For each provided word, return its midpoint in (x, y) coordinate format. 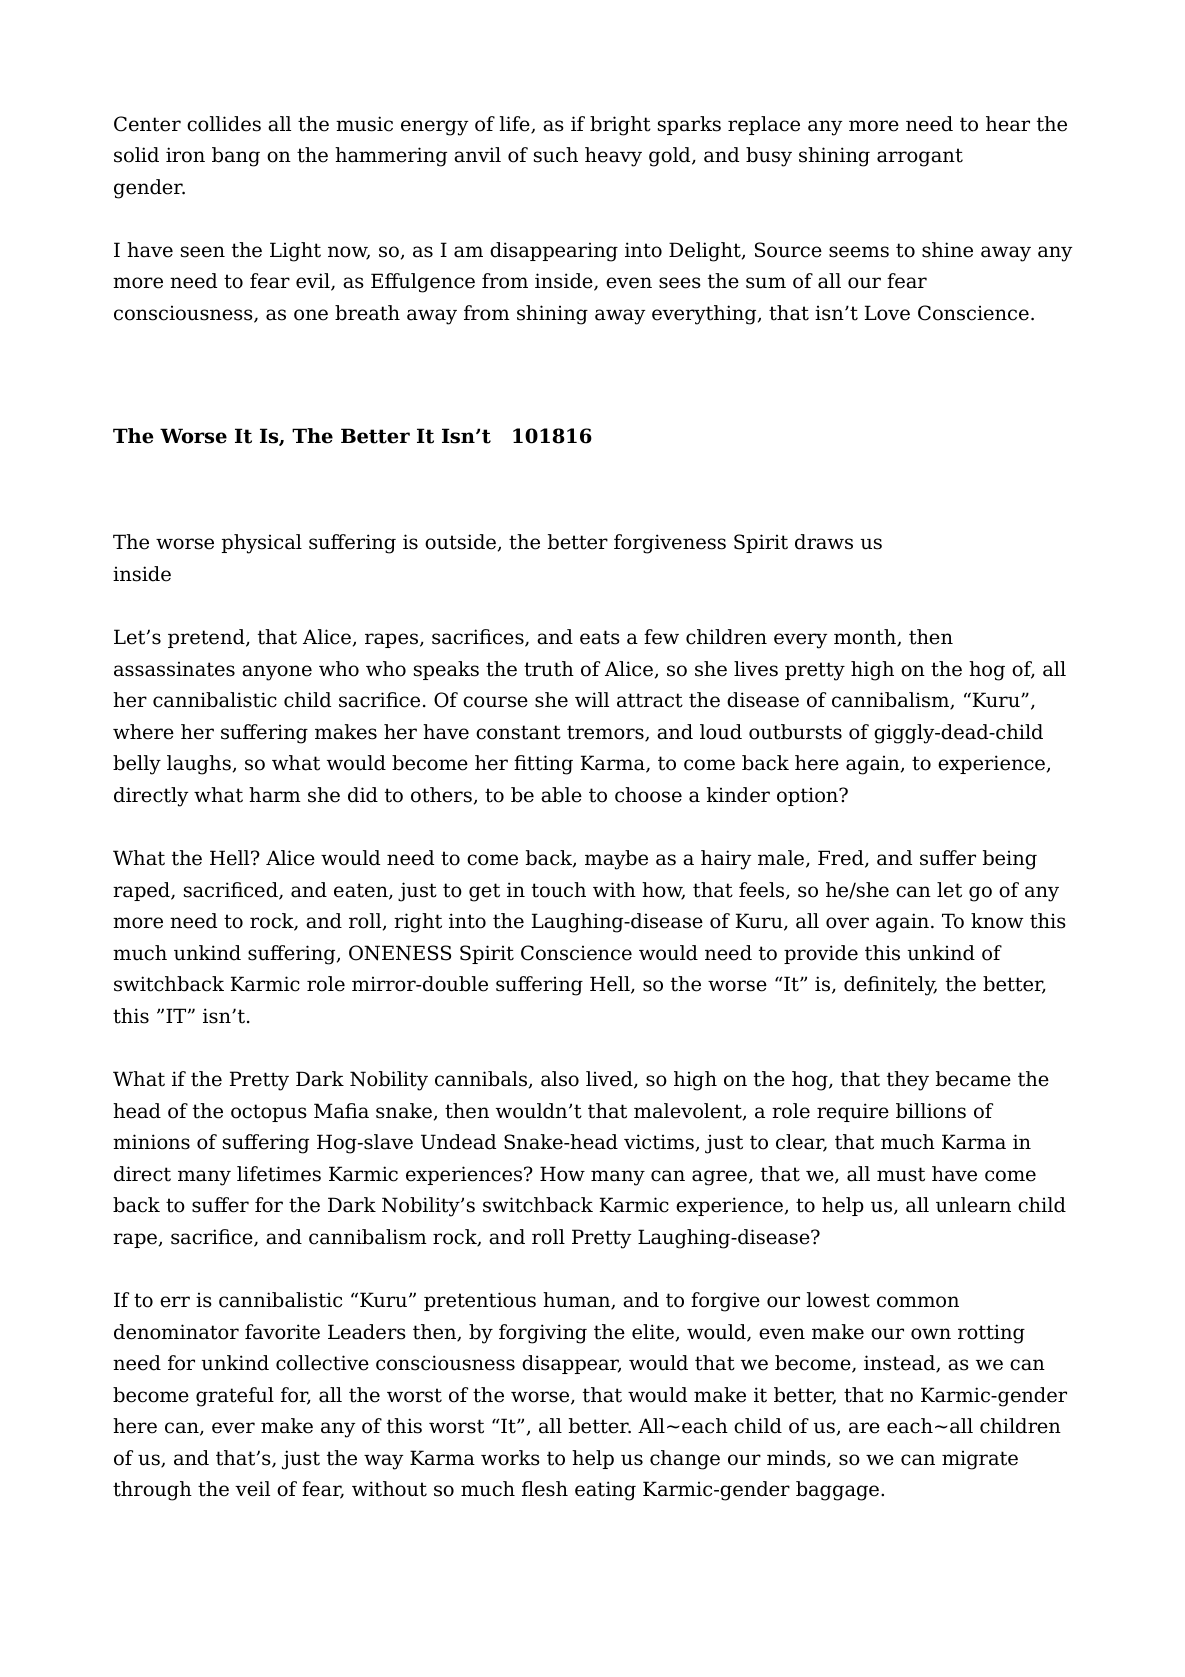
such (556, 155)
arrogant (920, 157)
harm (275, 795)
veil (252, 1489)
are (864, 1428)
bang (236, 157)
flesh (545, 1489)
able (561, 795)
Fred (842, 859)
